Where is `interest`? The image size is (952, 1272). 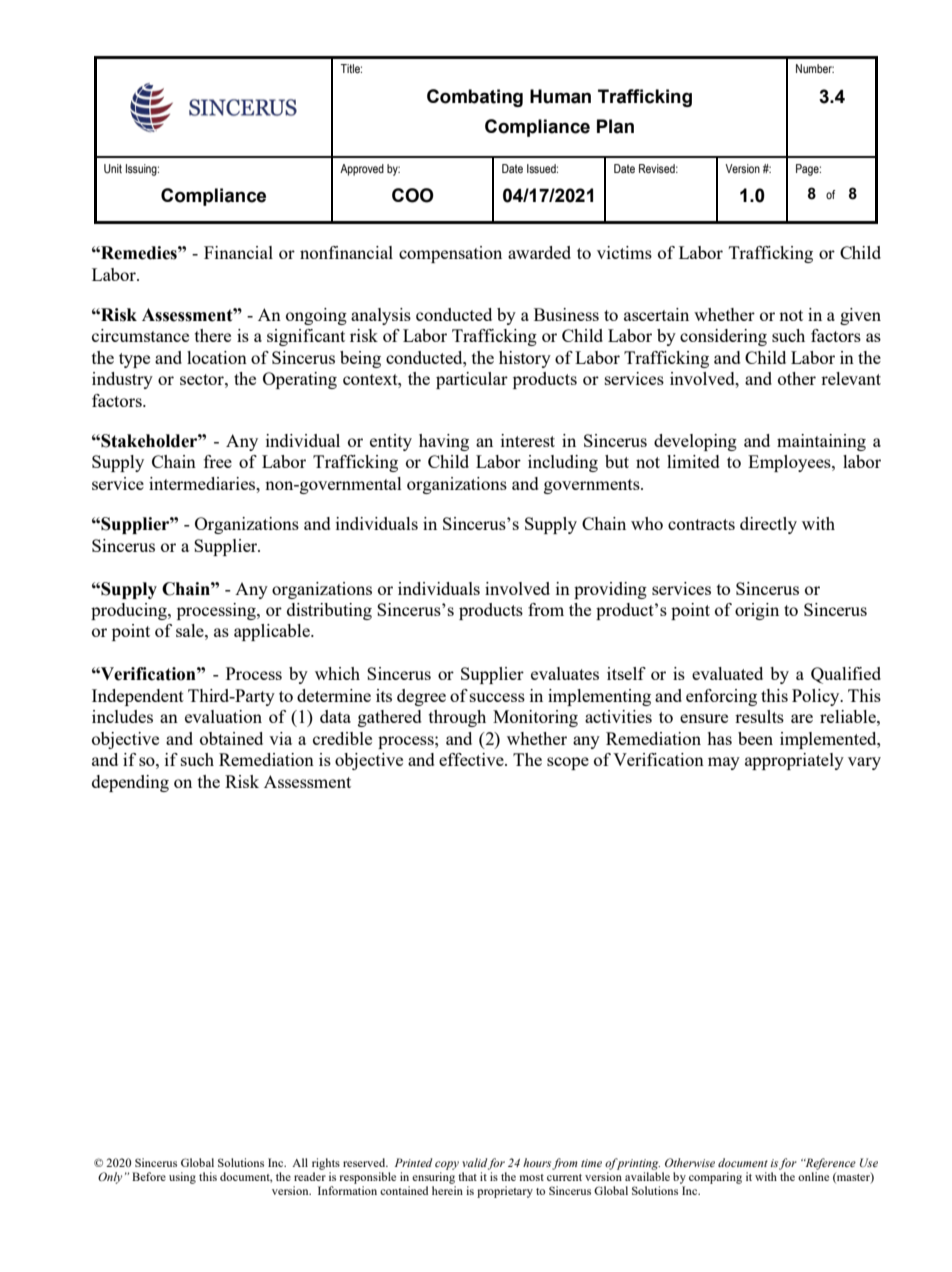
interest is located at coordinates (528, 440).
